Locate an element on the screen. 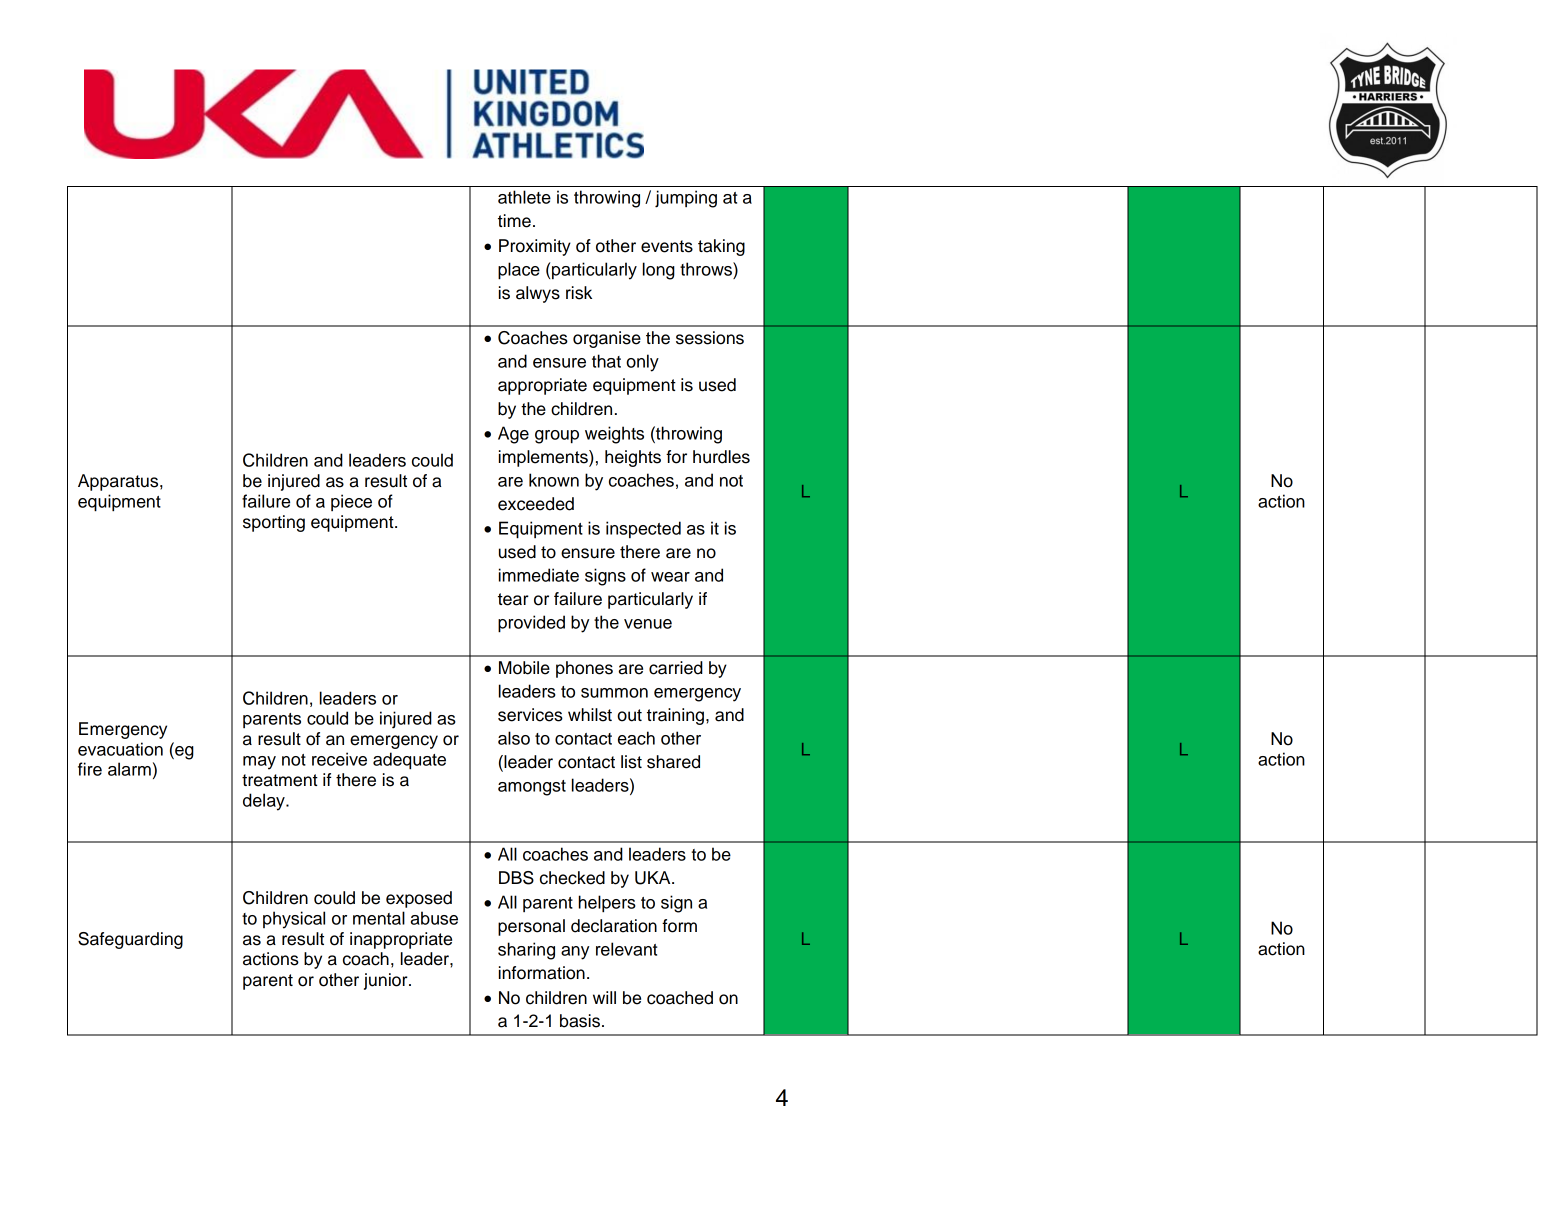 Image resolution: width=1564 pixels, height=1208 pixels. relevant is located at coordinates (626, 949).
